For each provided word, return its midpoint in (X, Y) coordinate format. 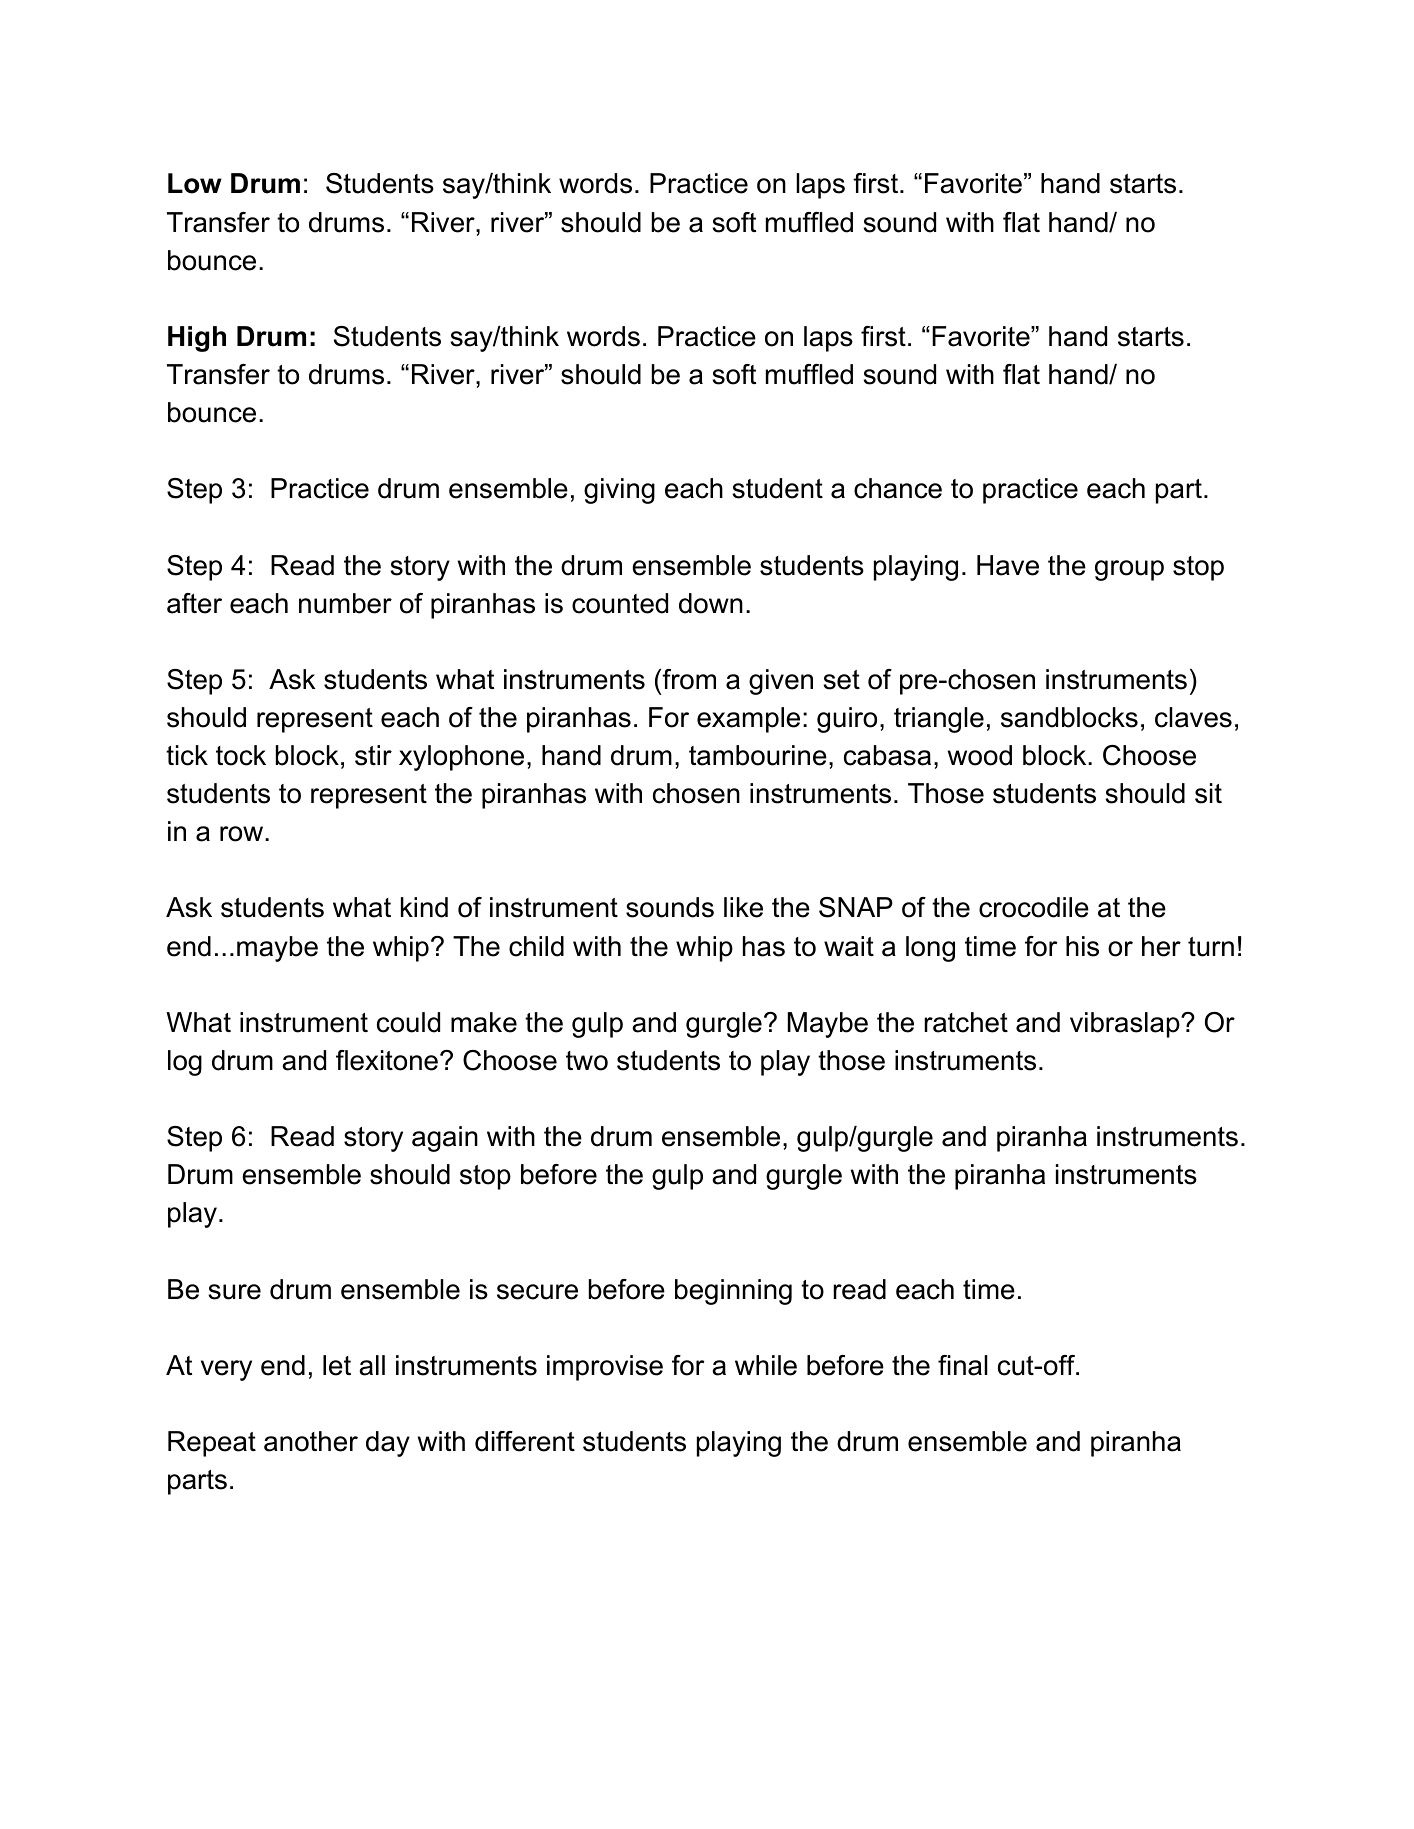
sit (1208, 793)
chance (898, 488)
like (743, 907)
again (445, 1139)
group (1129, 570)
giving (619, 491)
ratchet (966, 1022)
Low (195, 183)
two (587, 1061)
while (766, 1365)
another (311, 1441)
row (243, 834)
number (345, 603)
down (711, 603)
